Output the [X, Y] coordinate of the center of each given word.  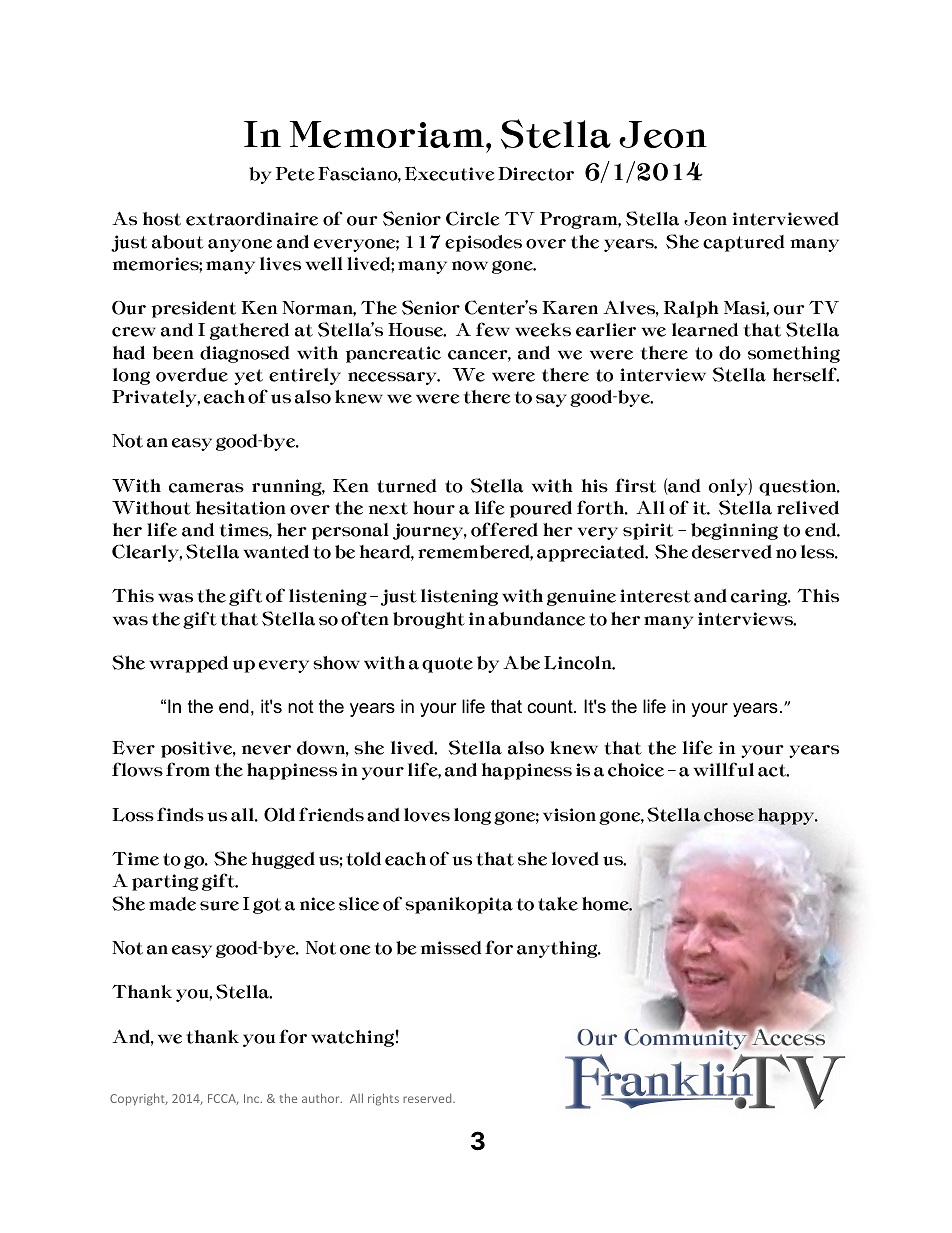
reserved [428, 1098]
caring [760, 597]
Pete [295, 174]
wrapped [188, 664]
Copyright [138, 1099]
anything [558, 949]
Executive [450, 173]
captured [744, 243]
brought [429, 620]
